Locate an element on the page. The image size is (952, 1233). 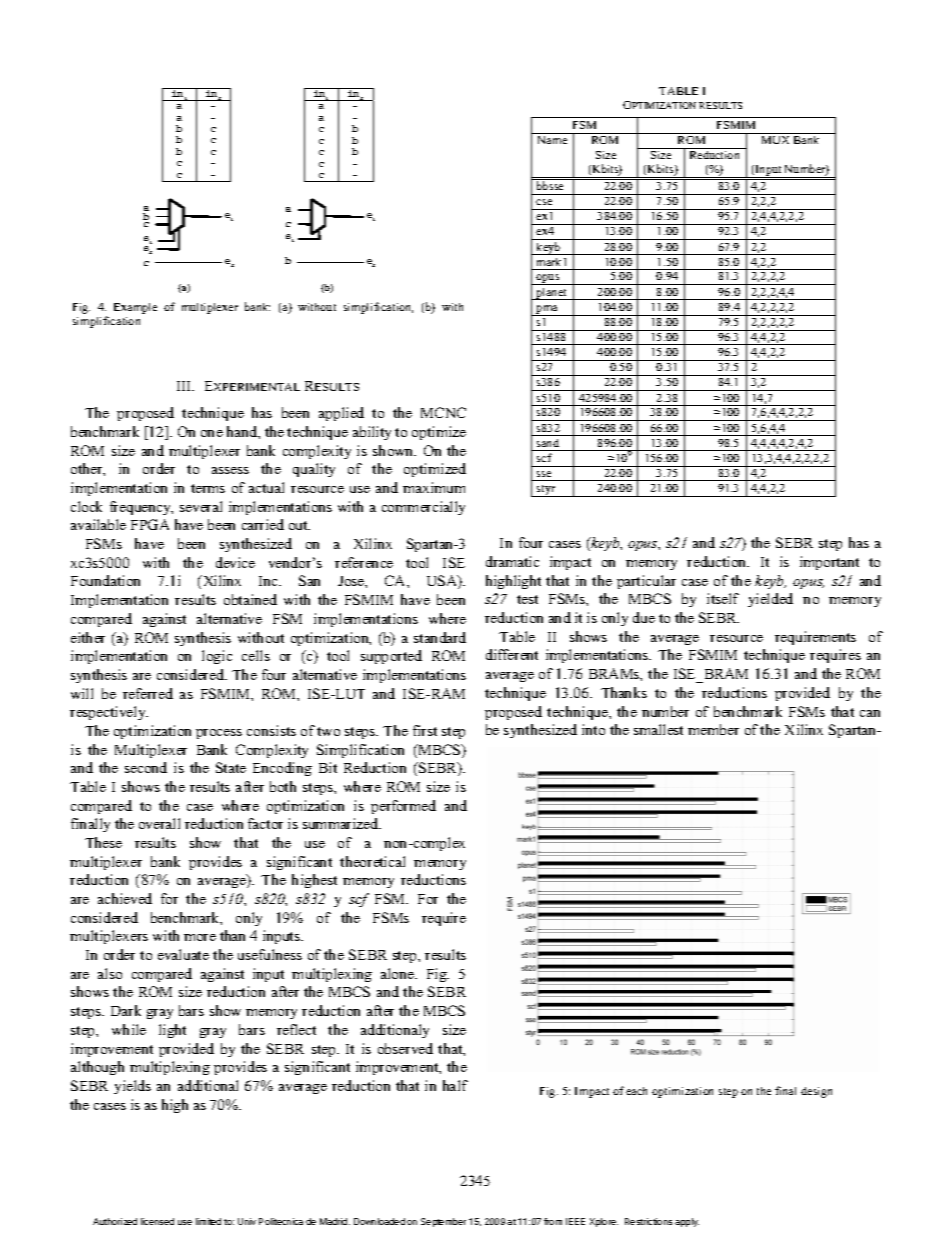
MUX is located at coordinates (775, 140).
